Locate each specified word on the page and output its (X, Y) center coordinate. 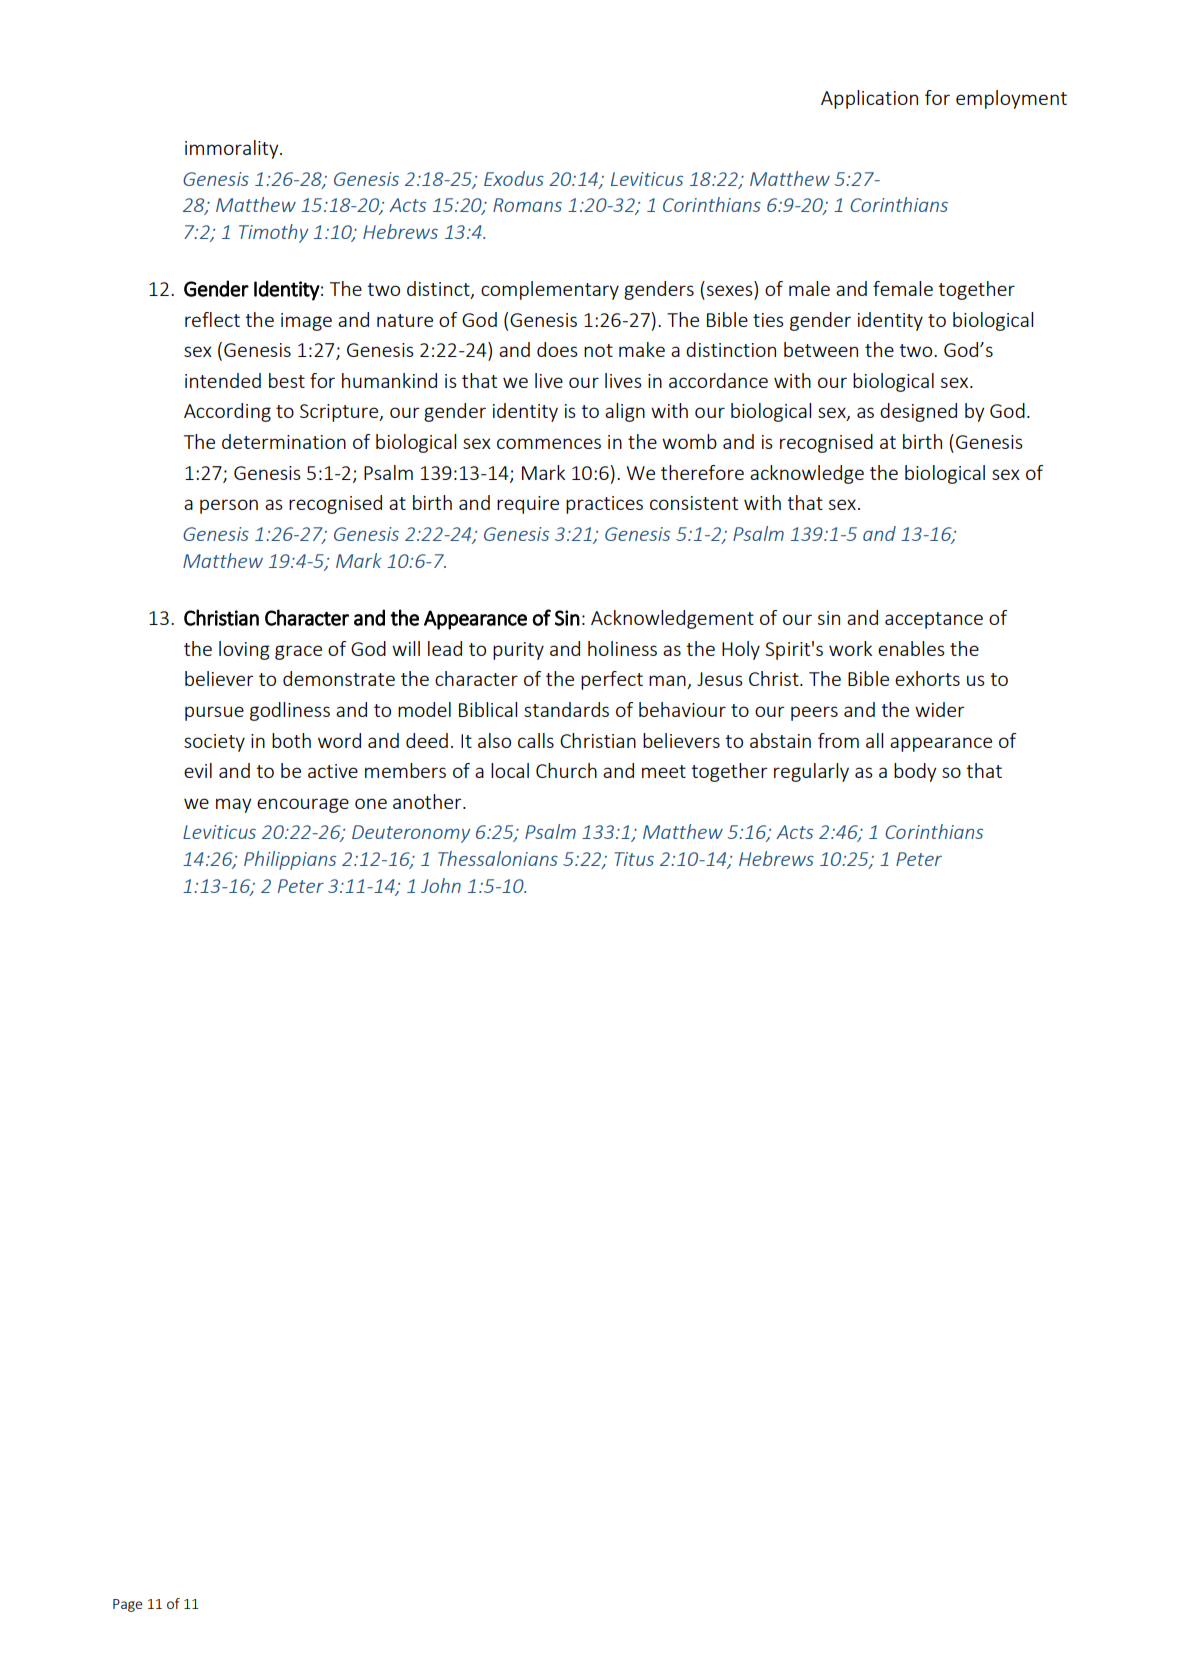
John (441, 885)
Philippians (290, 860)
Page (127, 1605)
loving (244, 650)
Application (869, 99)
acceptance (934, 620)
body (915, 772)
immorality (233, 149)
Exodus (514, 178)
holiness (622, 648)
